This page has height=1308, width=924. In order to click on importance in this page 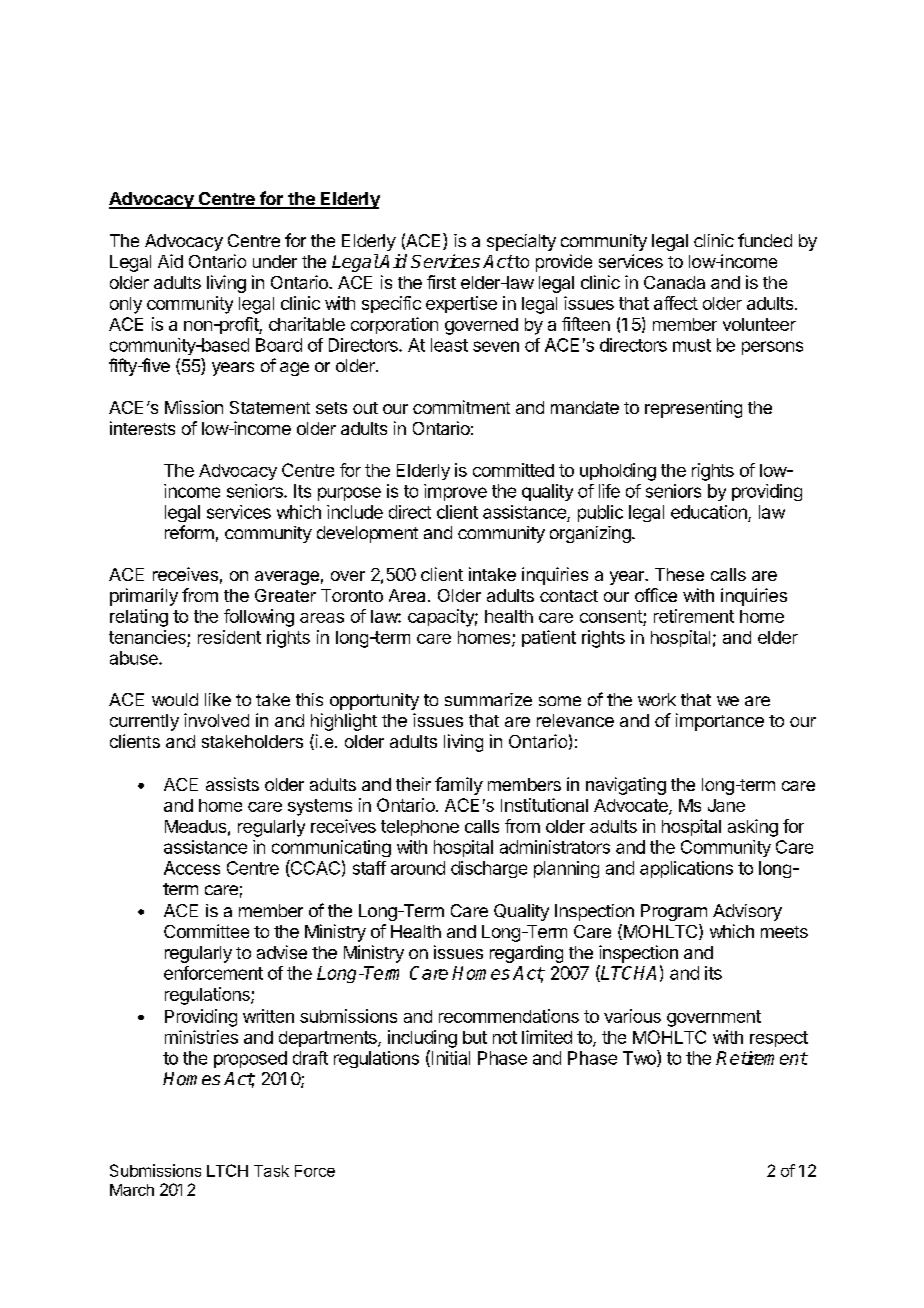, I will do `click(720, 722)`.
